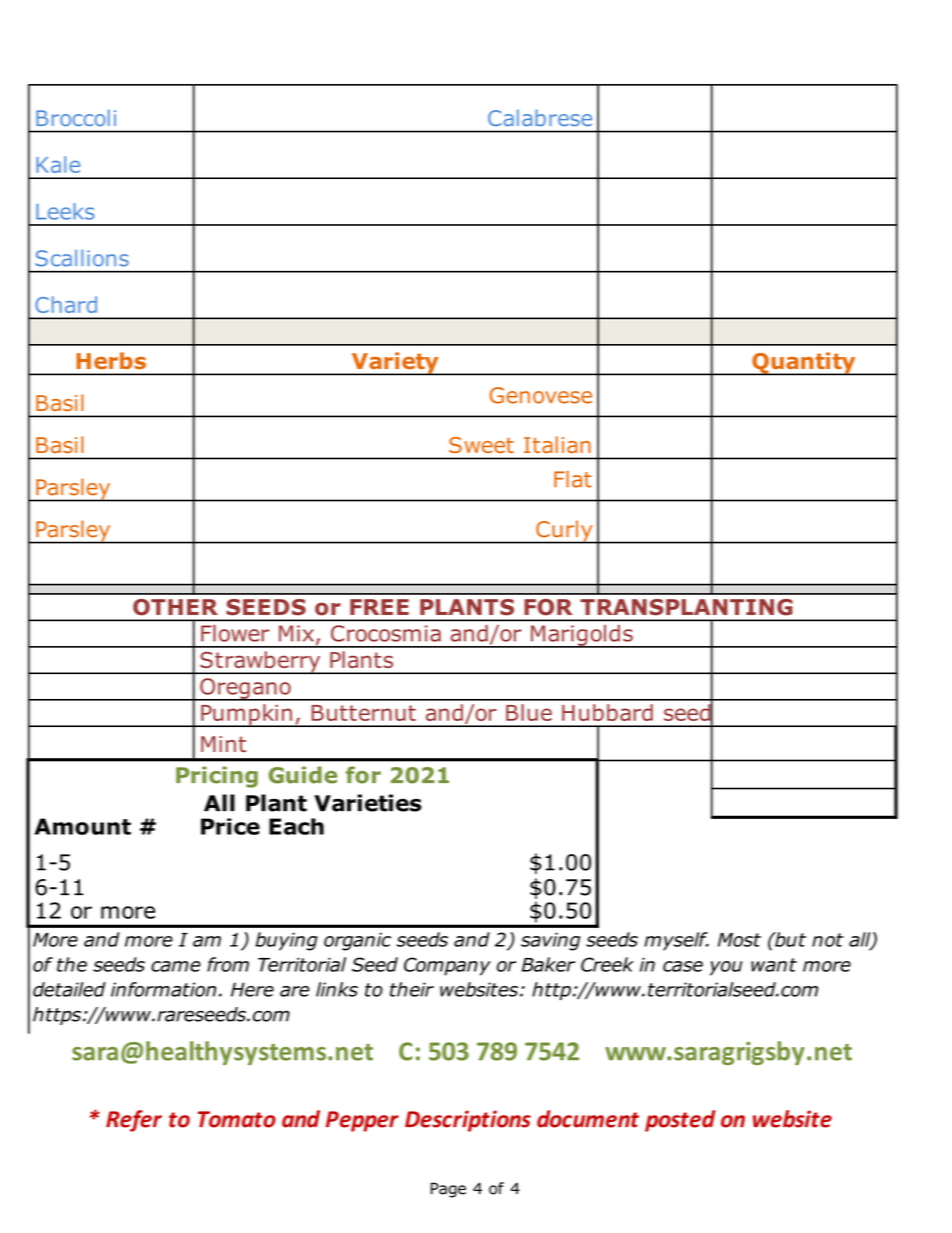  Describe the element at coordinates (448, 1190) in the screenshot. I see `Page` at that location.
